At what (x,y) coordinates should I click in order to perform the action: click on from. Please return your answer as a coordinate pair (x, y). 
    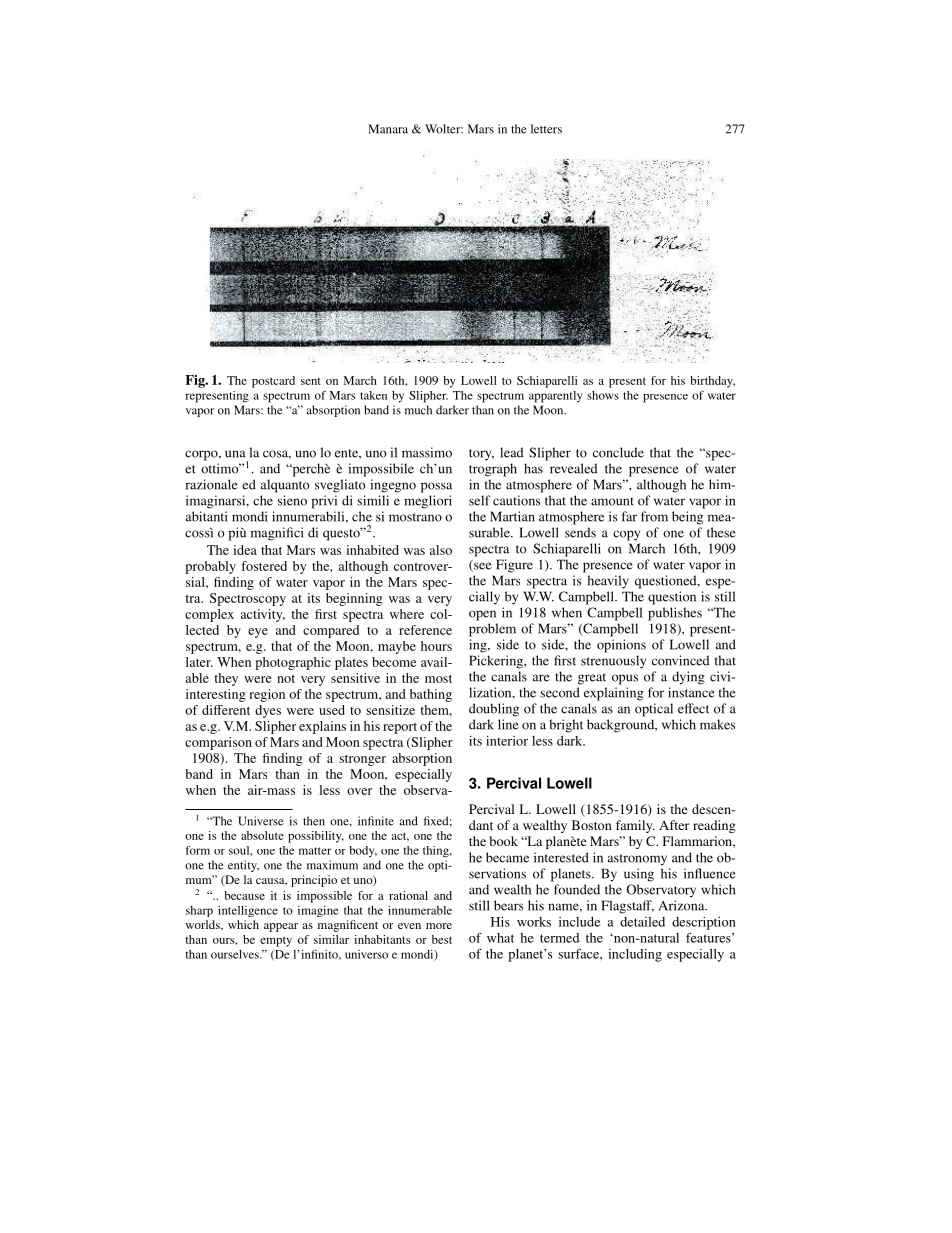
    Looking at the image, I should click on (654, 516).
